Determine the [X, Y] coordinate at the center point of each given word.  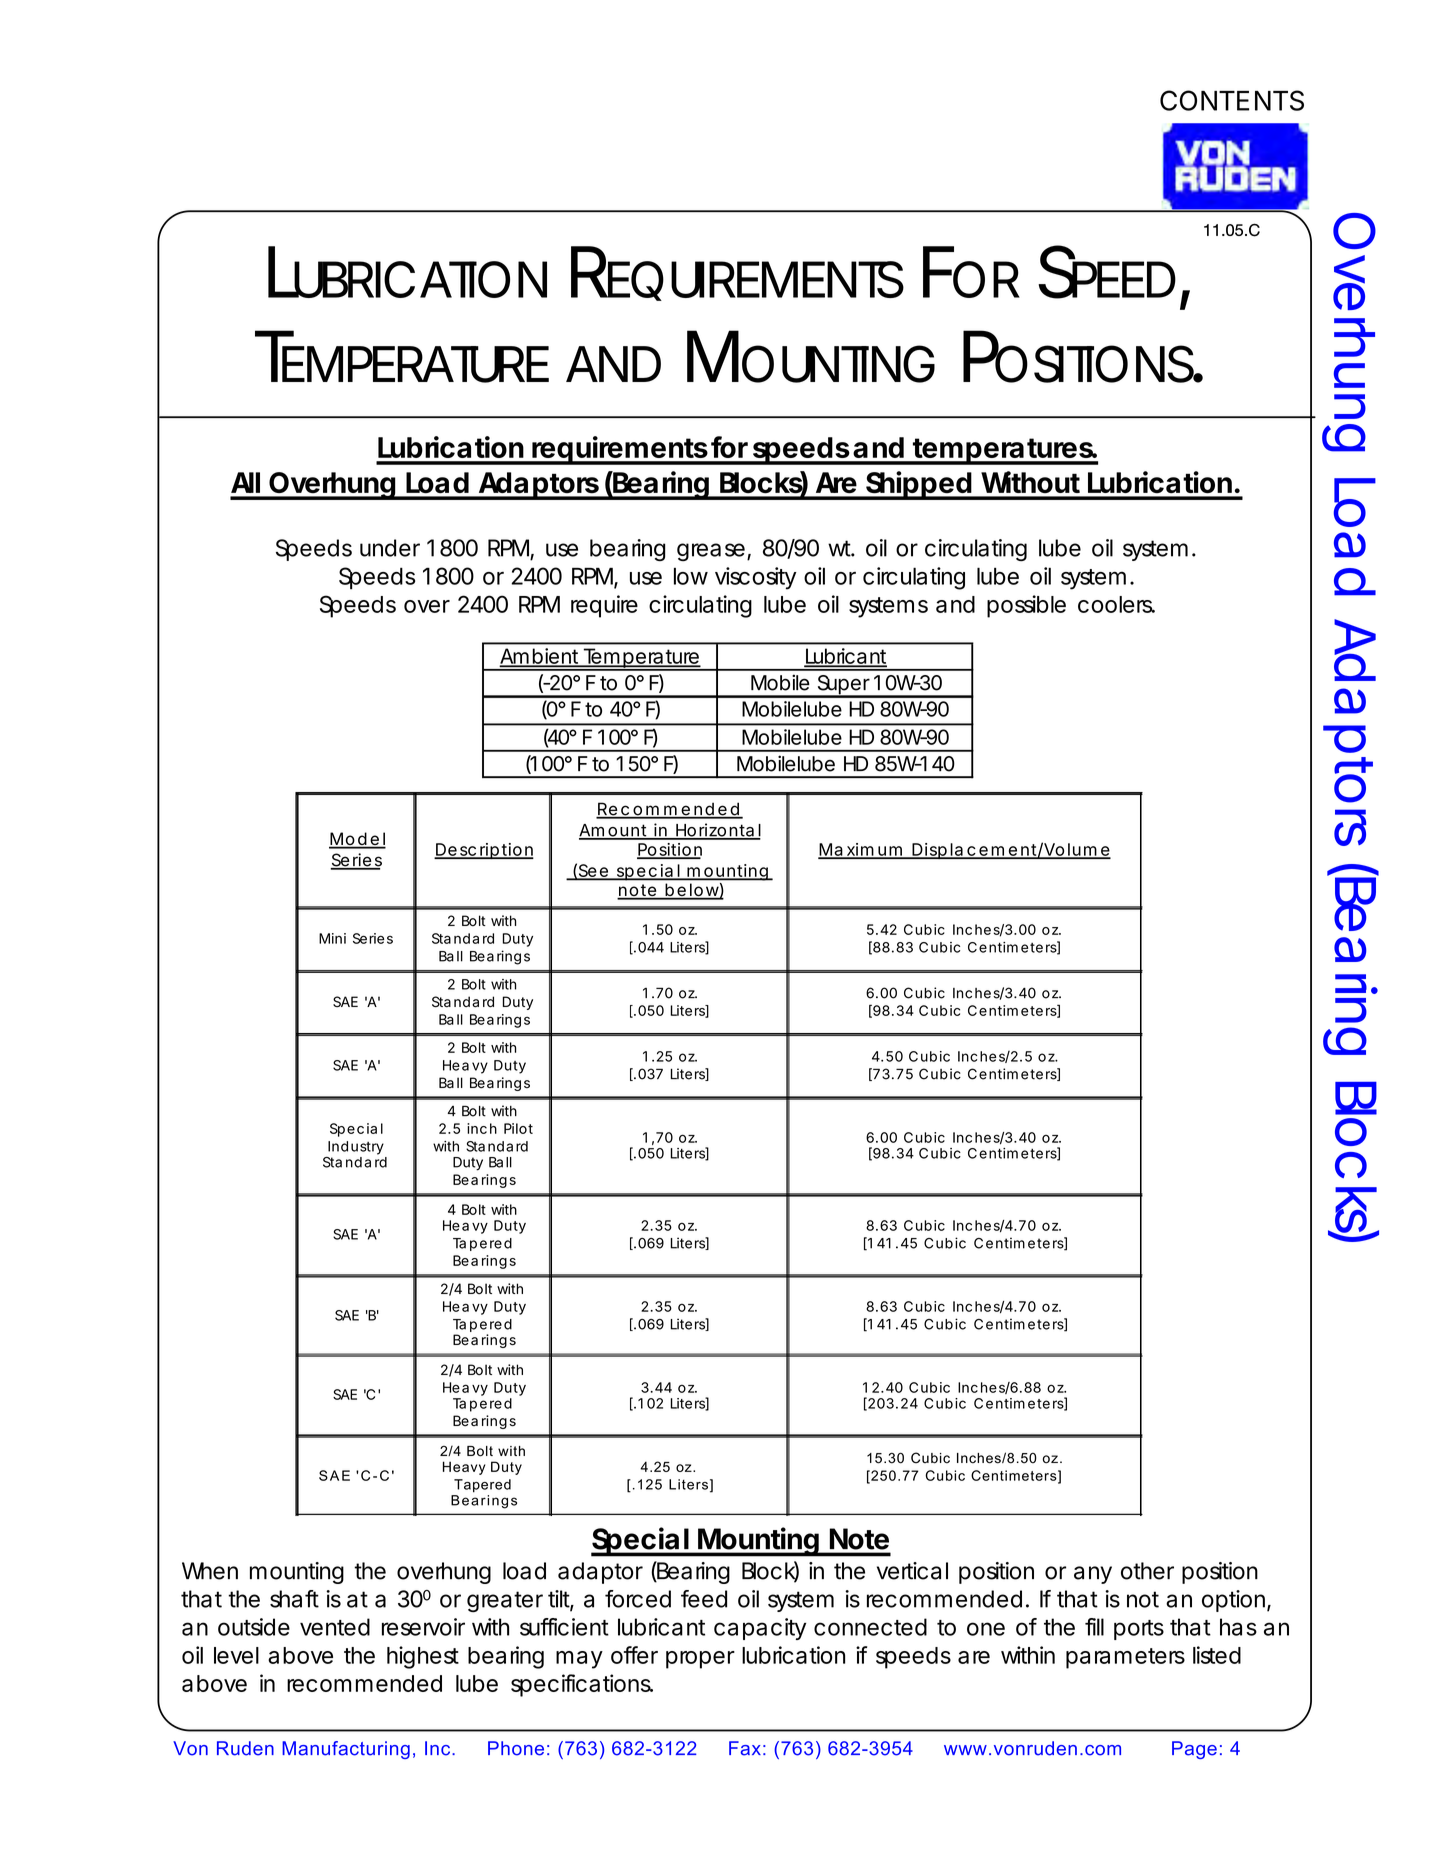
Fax [745, 1748]
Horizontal [717, 831]
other [1147, 1571]
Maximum [862, 850]
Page [1194, 1750]
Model [357, 840]
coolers [1116, 604]
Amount [615, 831]
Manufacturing [346, 1750]
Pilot [518, 1128]
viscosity [756, 578]
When [210, 1571]
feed [704, 1599]
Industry [356, 1148]
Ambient [541, 657]
